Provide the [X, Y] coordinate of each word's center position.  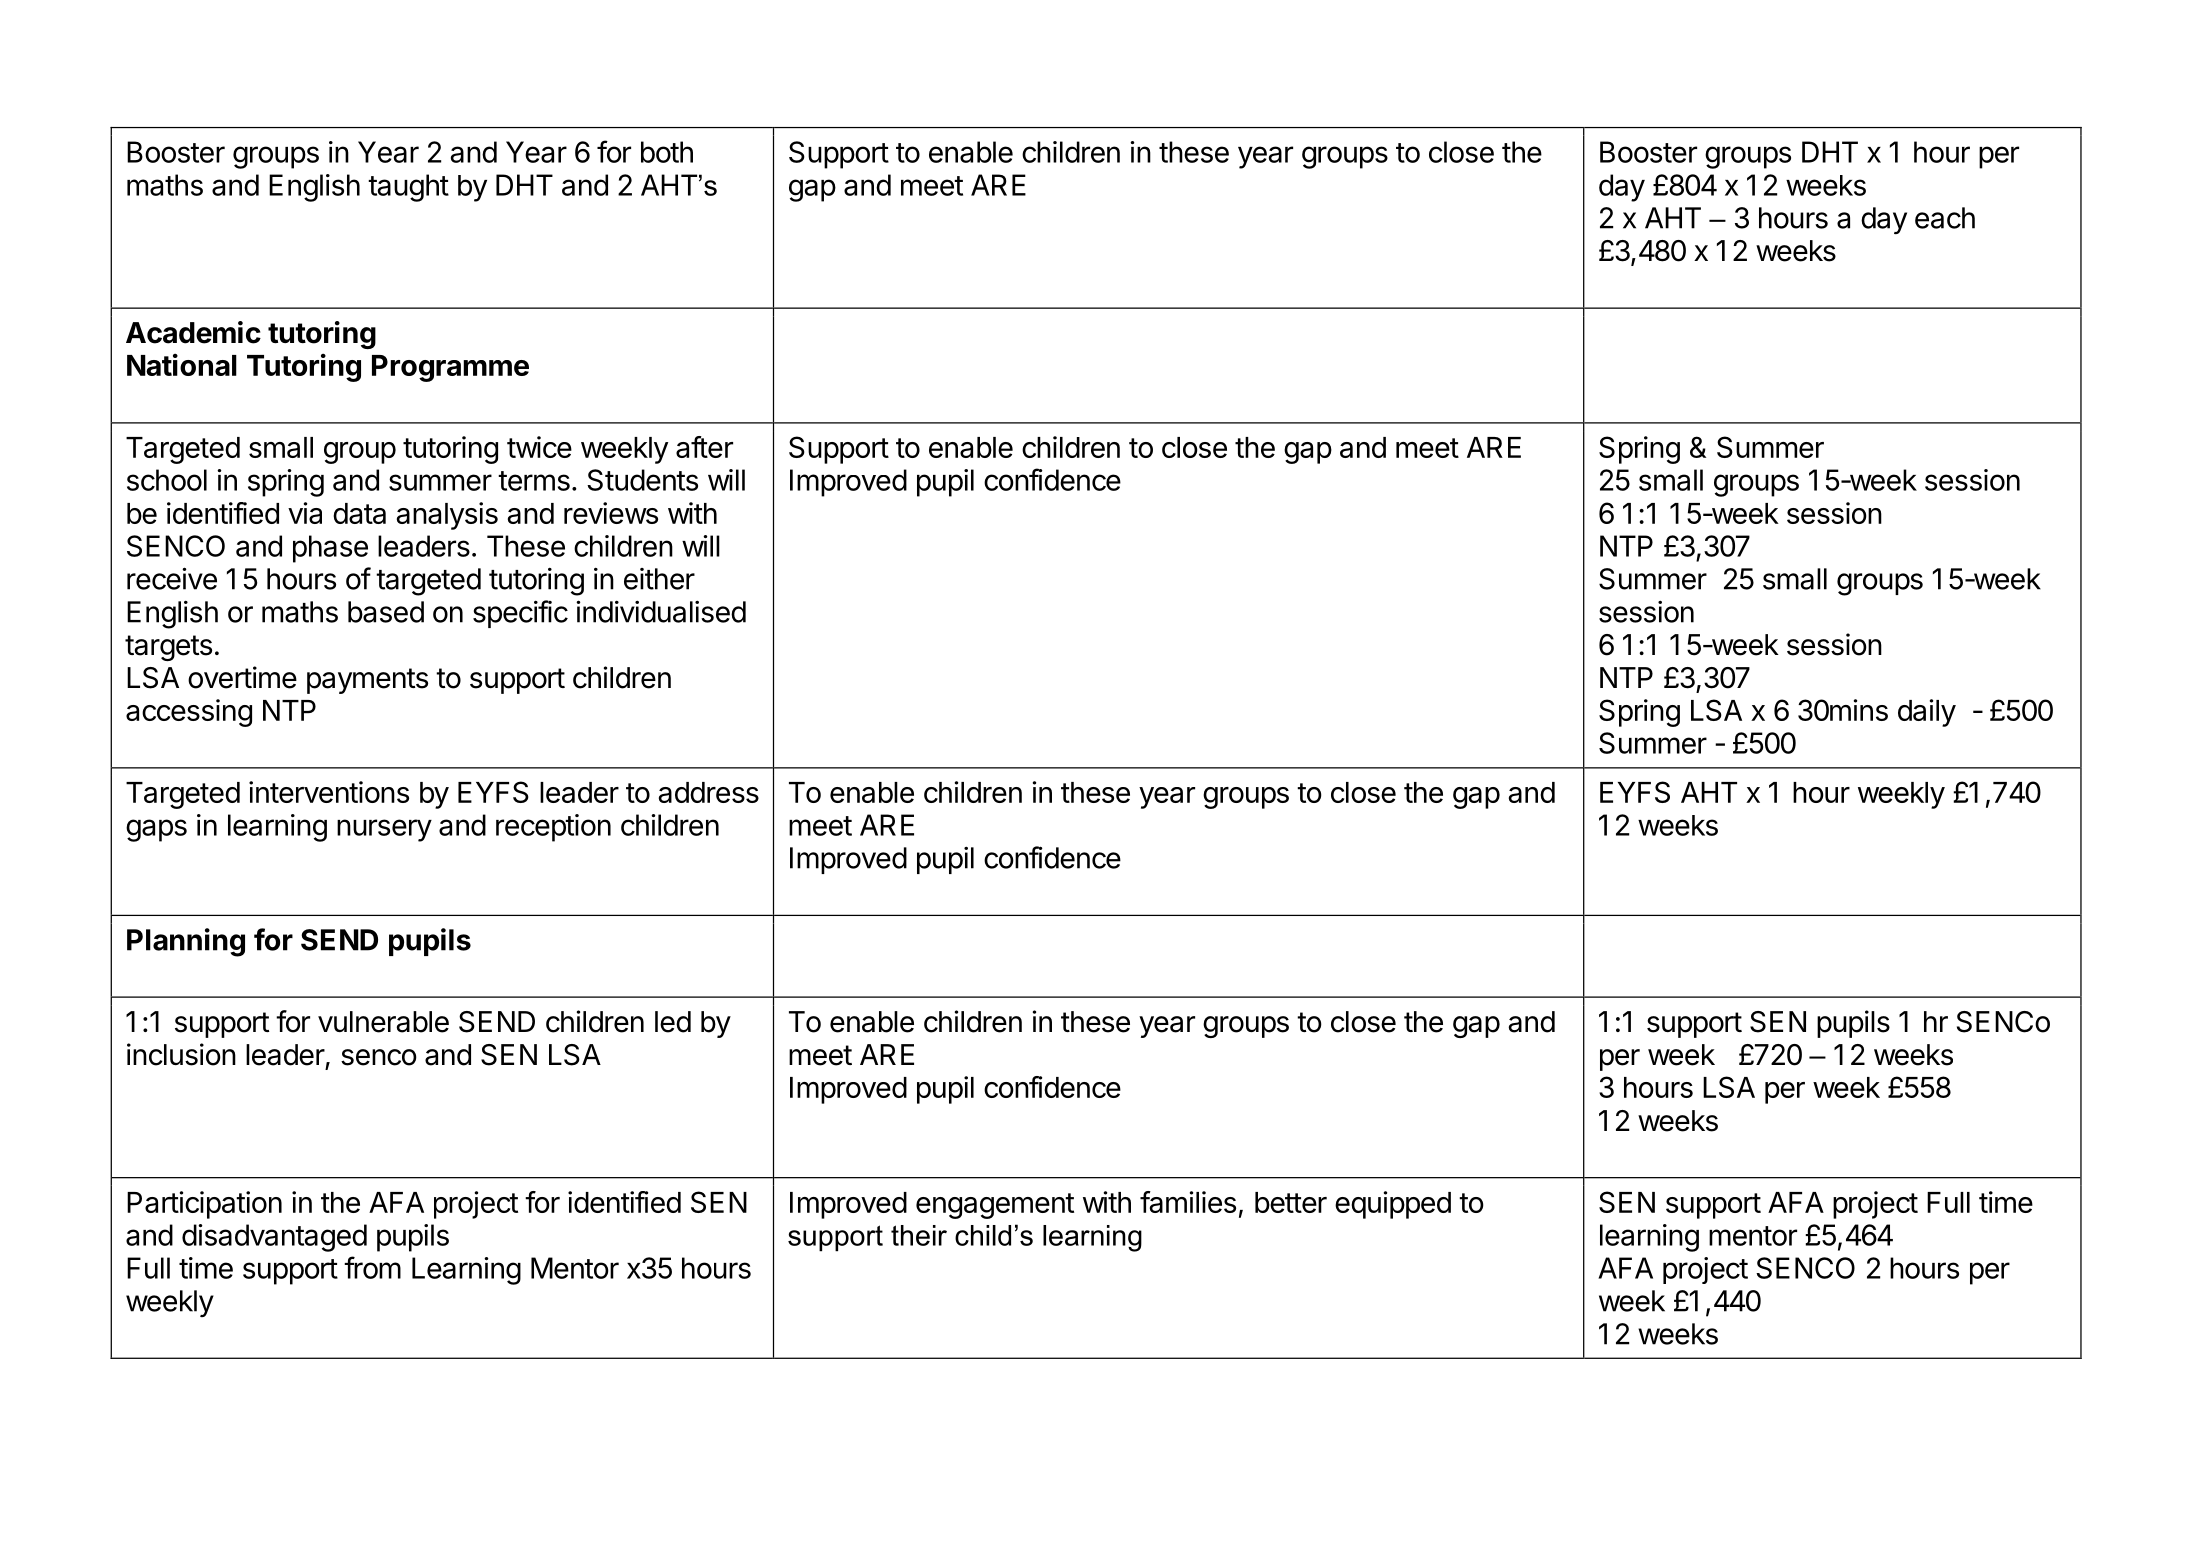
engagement [995, 1206]
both [667, 152]
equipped [1393, 1205]
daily [1927, 713]
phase [330, 549]
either [659, 579]
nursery [384, 830]
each [1945, 218]
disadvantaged [274, 1238]
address [709, 792]
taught [408, 188]
